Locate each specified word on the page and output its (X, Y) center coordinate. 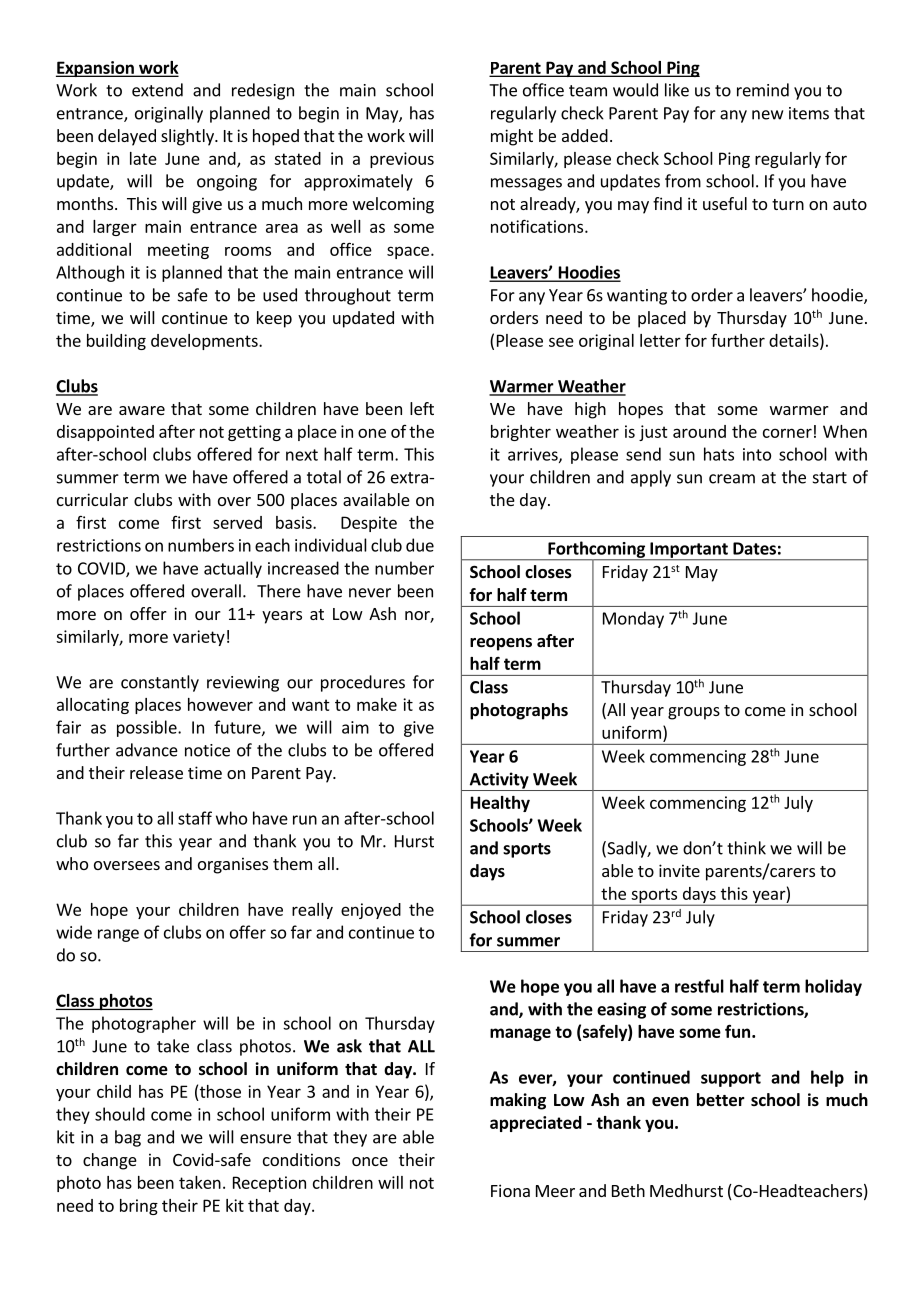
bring (139, 1207)
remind (763, 90)
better (721, 1100)
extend (157, 90)
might (512, 137)
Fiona (510, 1190)
